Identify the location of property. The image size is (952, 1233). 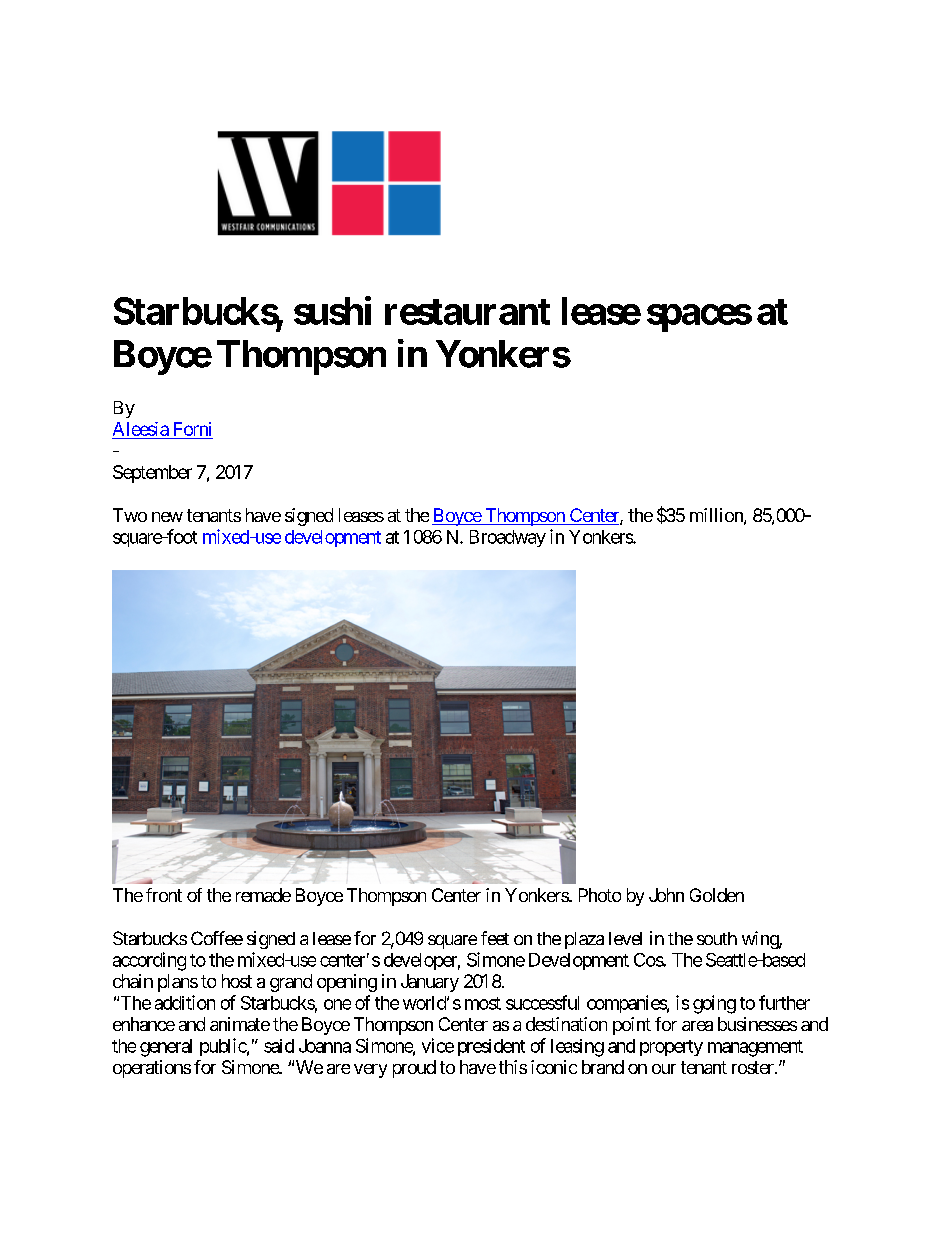
(671, 1048).
